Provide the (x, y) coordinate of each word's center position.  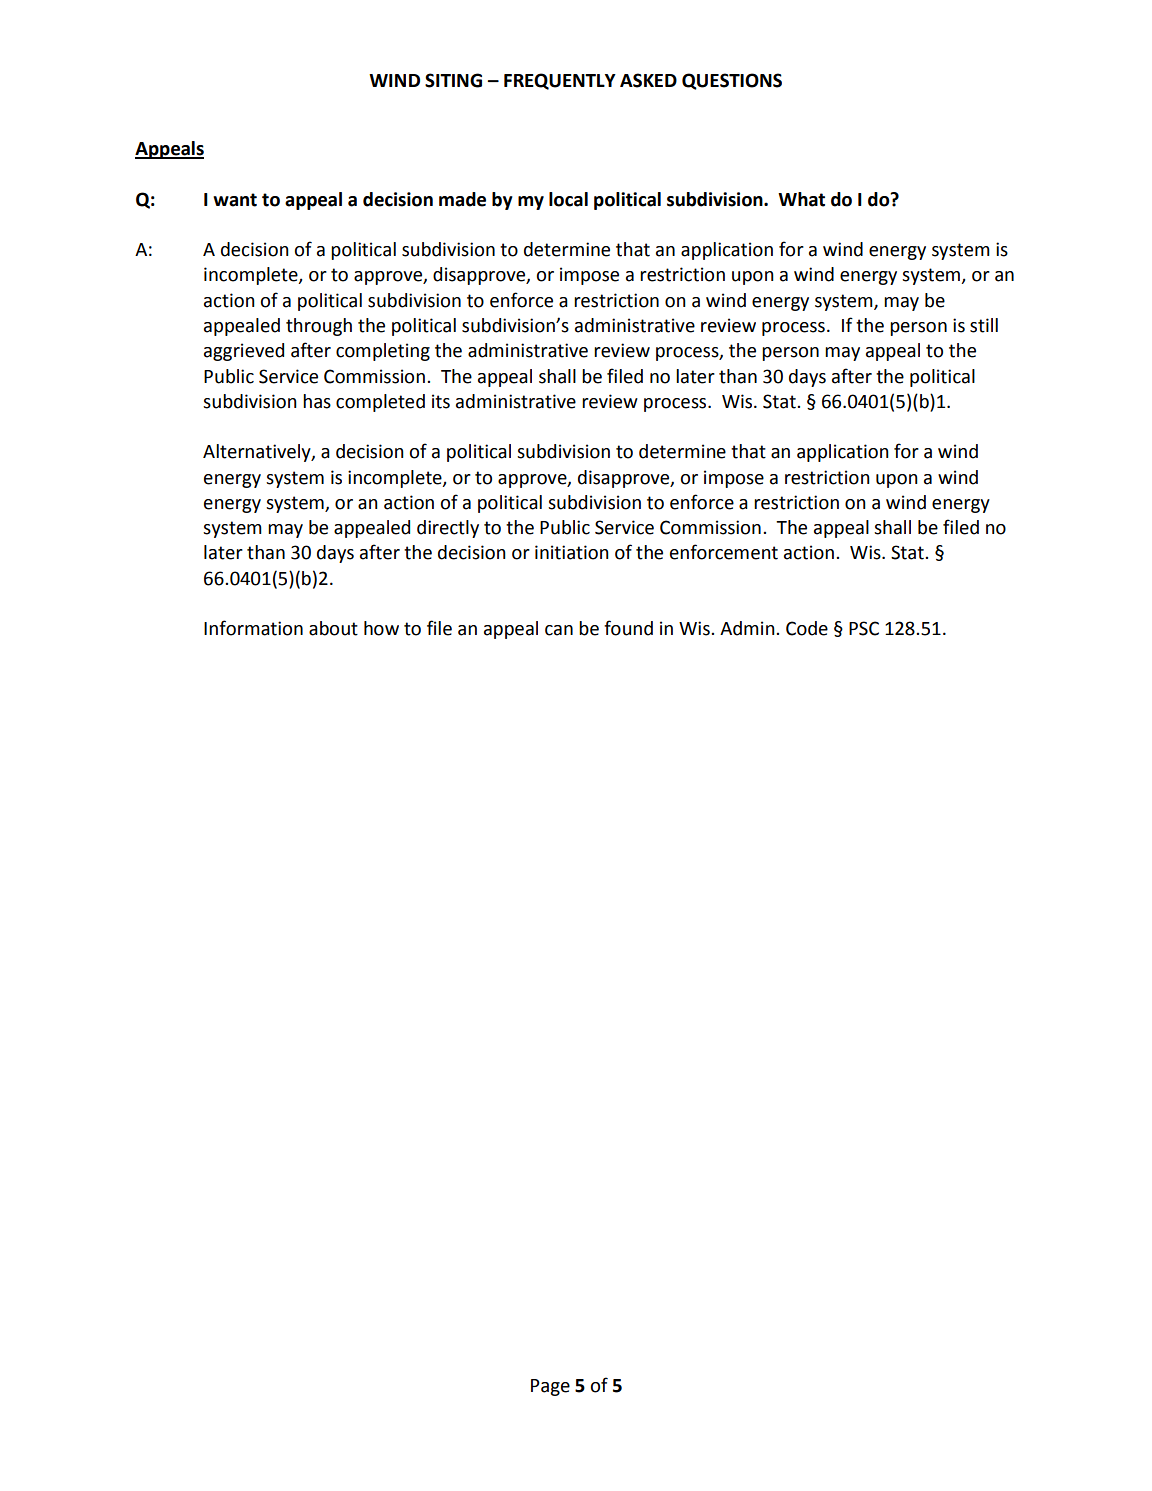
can (559, 630)
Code (807, 628)
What (801, 199)
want (235, 200)
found (628, 628)
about (333, 628)
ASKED (648, 80)
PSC (864, 628)
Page (550, 1387)
